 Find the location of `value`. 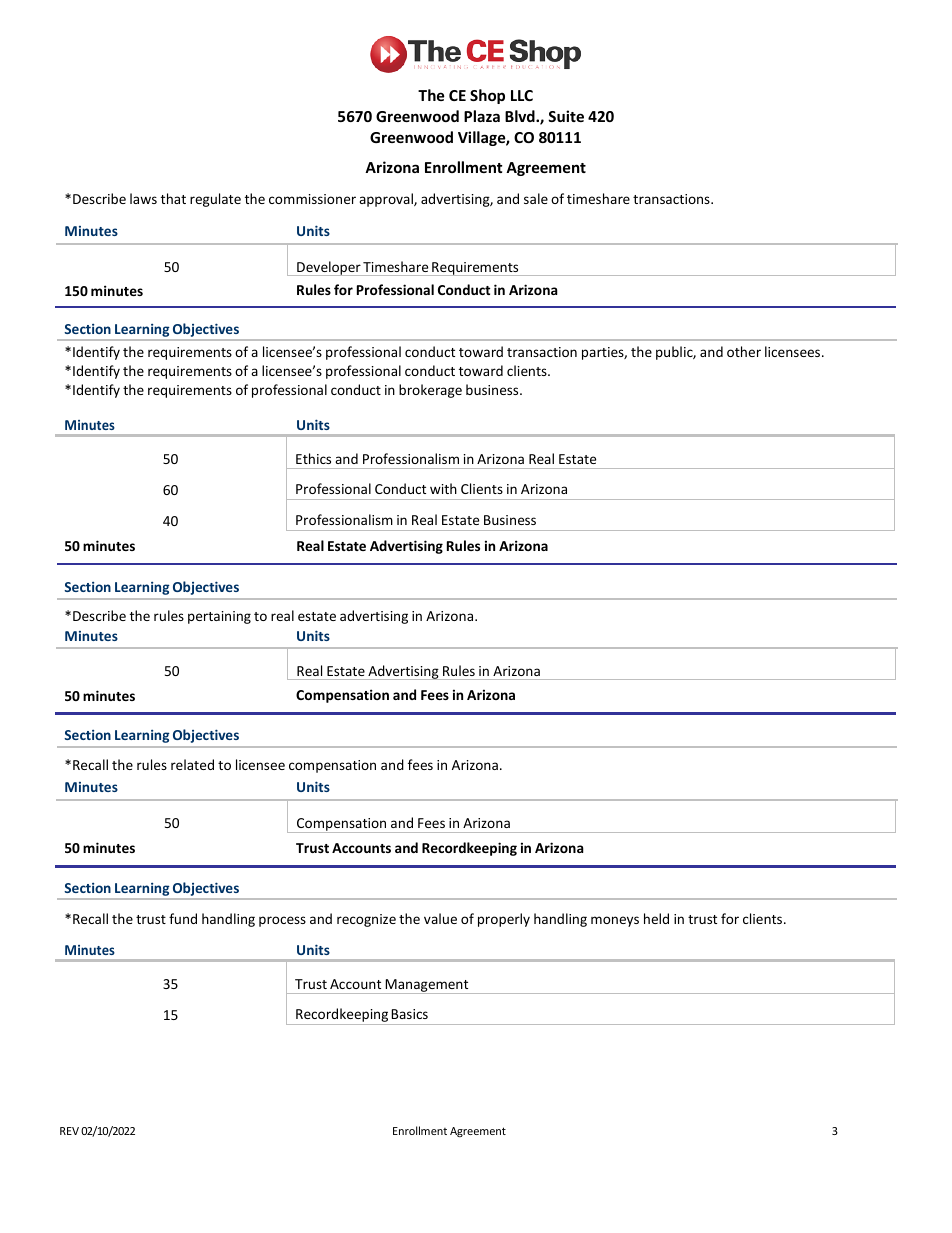

value is located at coordinates (440, 918).
